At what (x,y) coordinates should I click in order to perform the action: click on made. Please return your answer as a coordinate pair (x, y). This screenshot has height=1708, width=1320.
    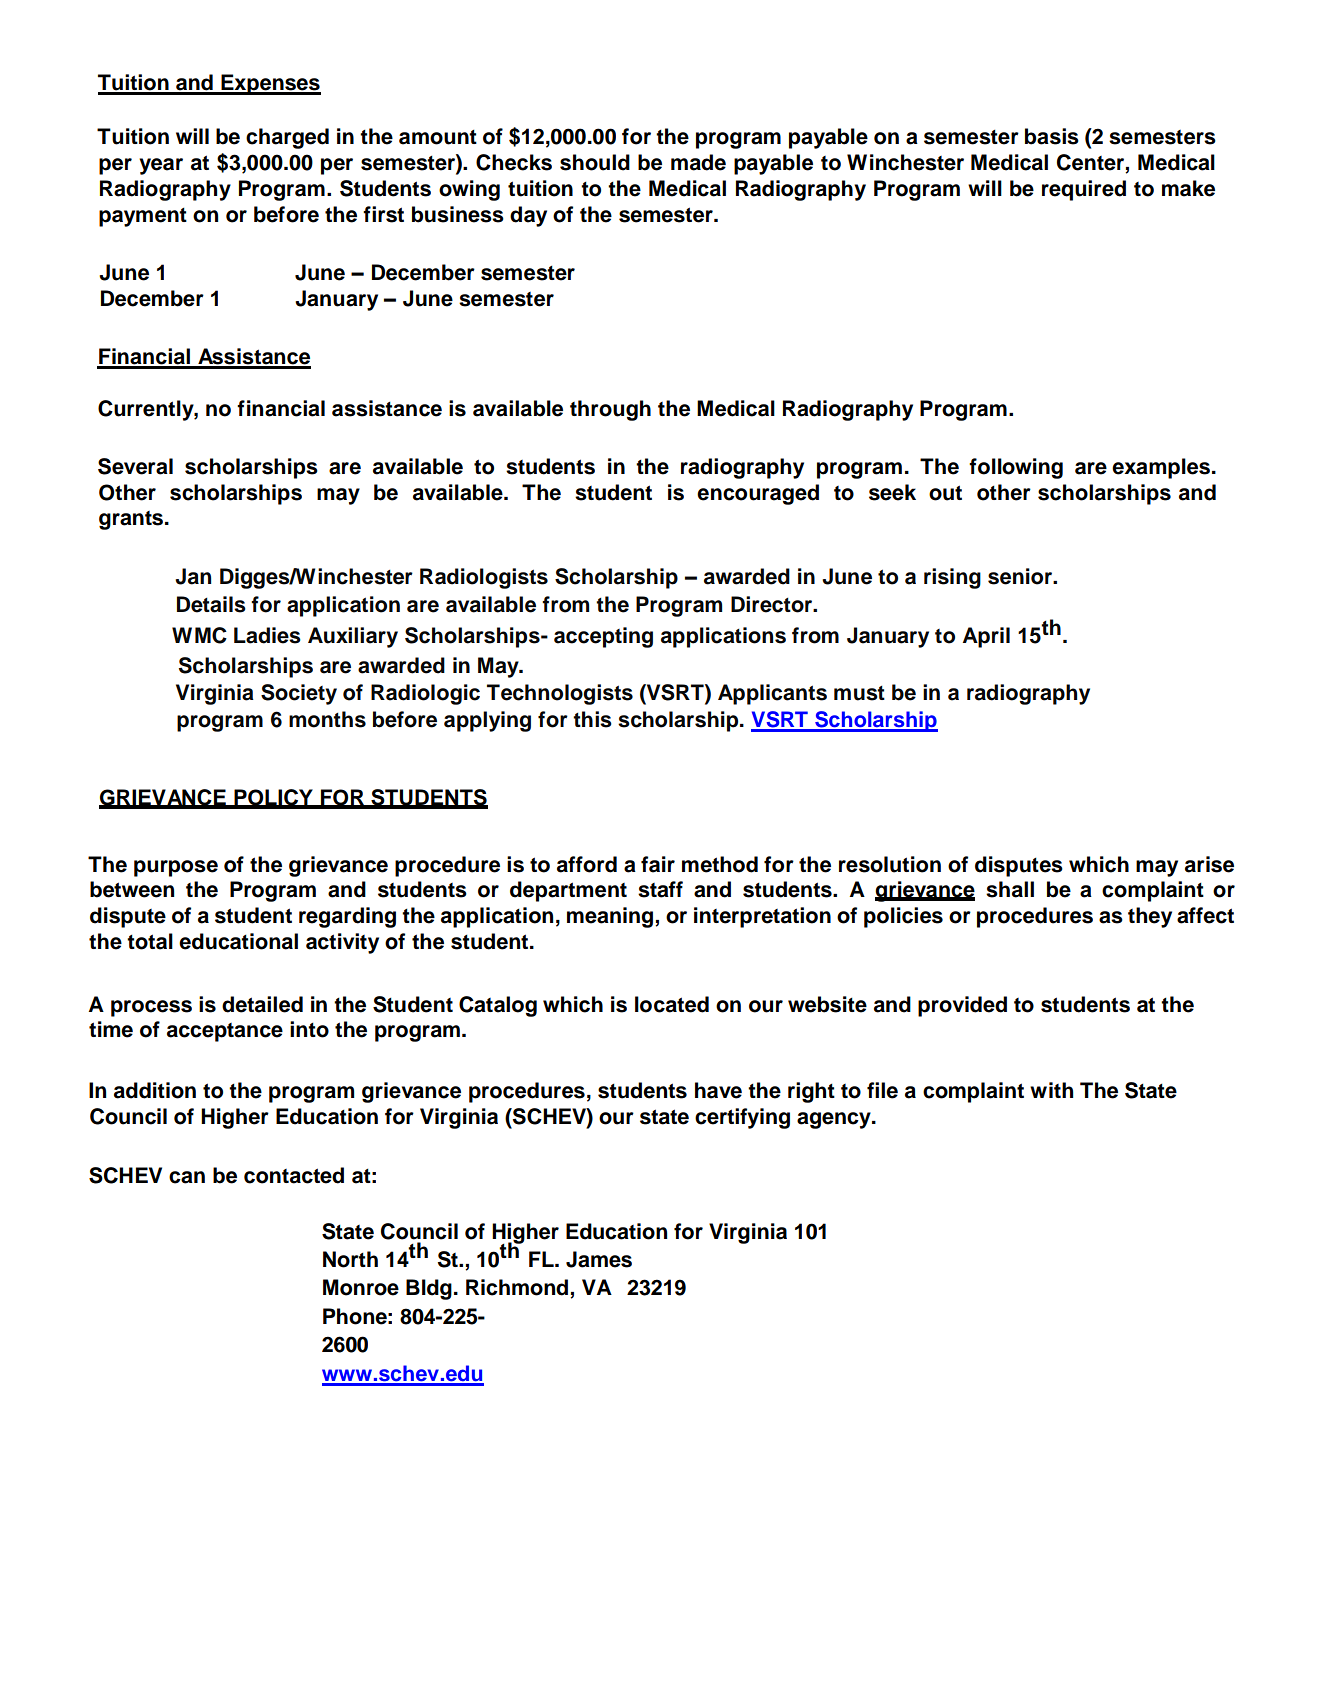
    Looking at the image, I should click on (698, 162).
